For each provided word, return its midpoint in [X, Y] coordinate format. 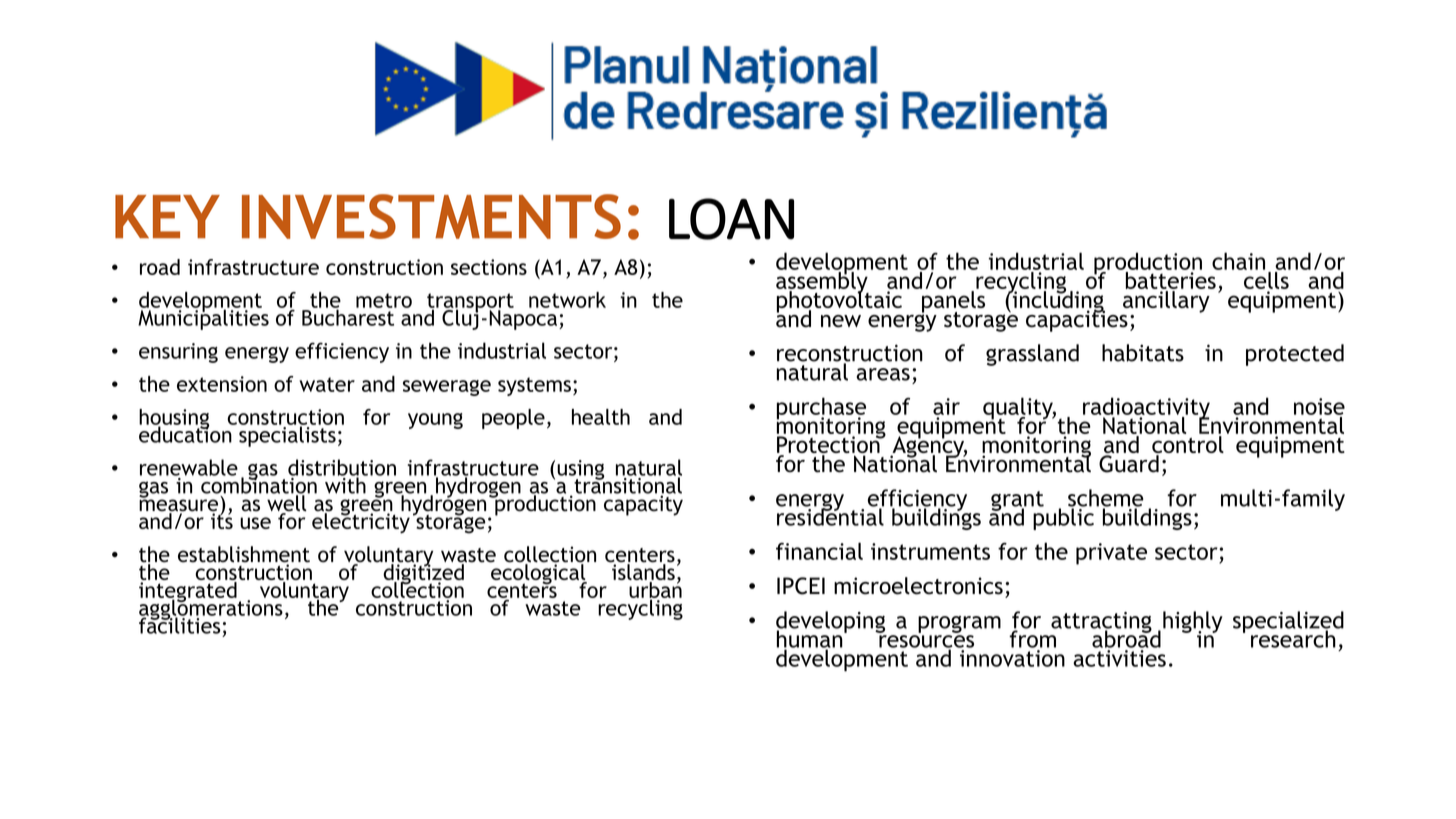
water [327, 384]
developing [830, 623]
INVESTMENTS [431, 216]
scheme [1106, 499]
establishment [244, 555]
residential [830, 516]
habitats [1143, 353]
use [255, 523]
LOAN [731, 219]
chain [1238, 261]
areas [883, 374]
